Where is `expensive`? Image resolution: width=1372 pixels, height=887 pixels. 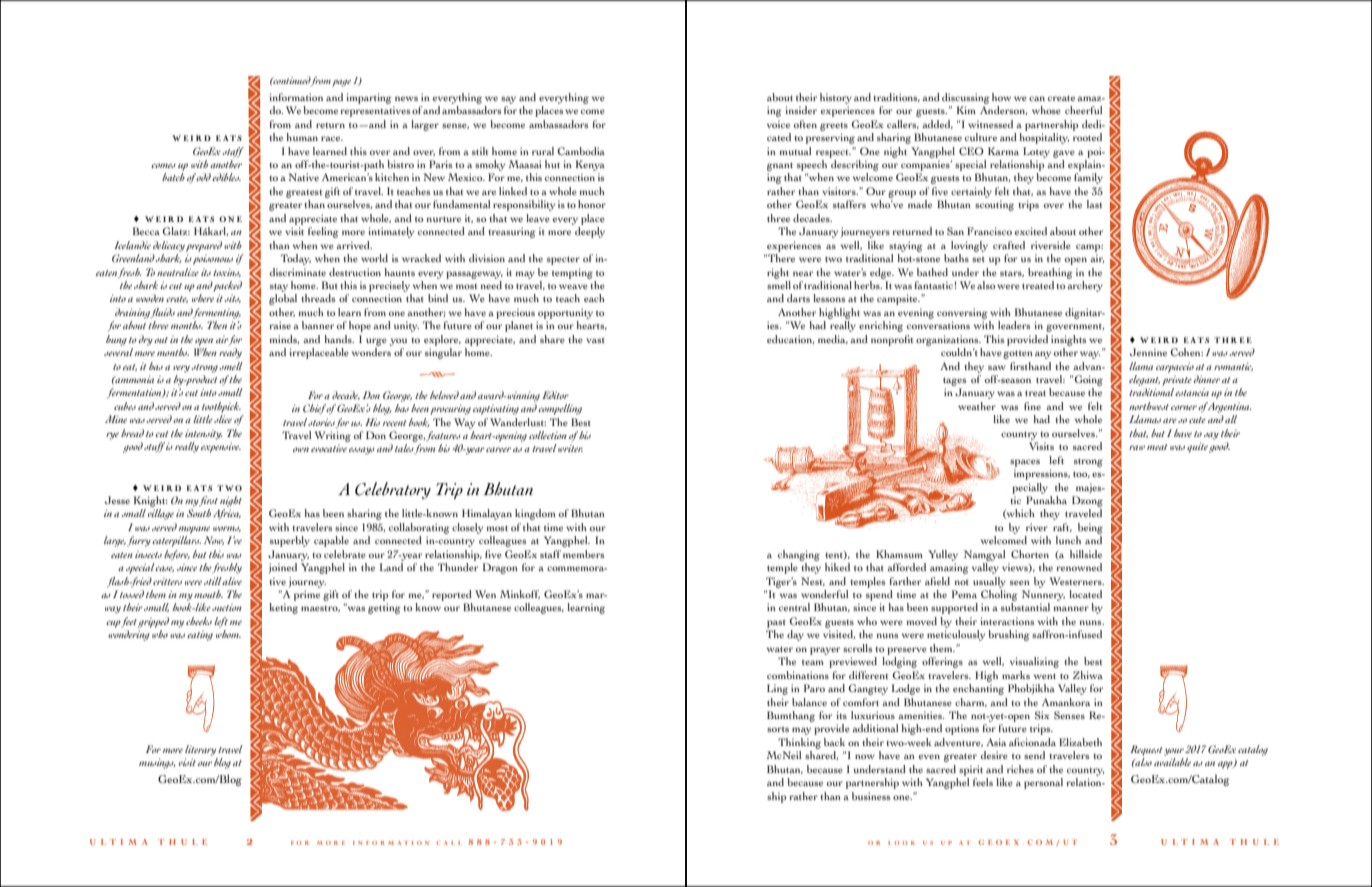 expensive is located at coordinates (221, 447).
